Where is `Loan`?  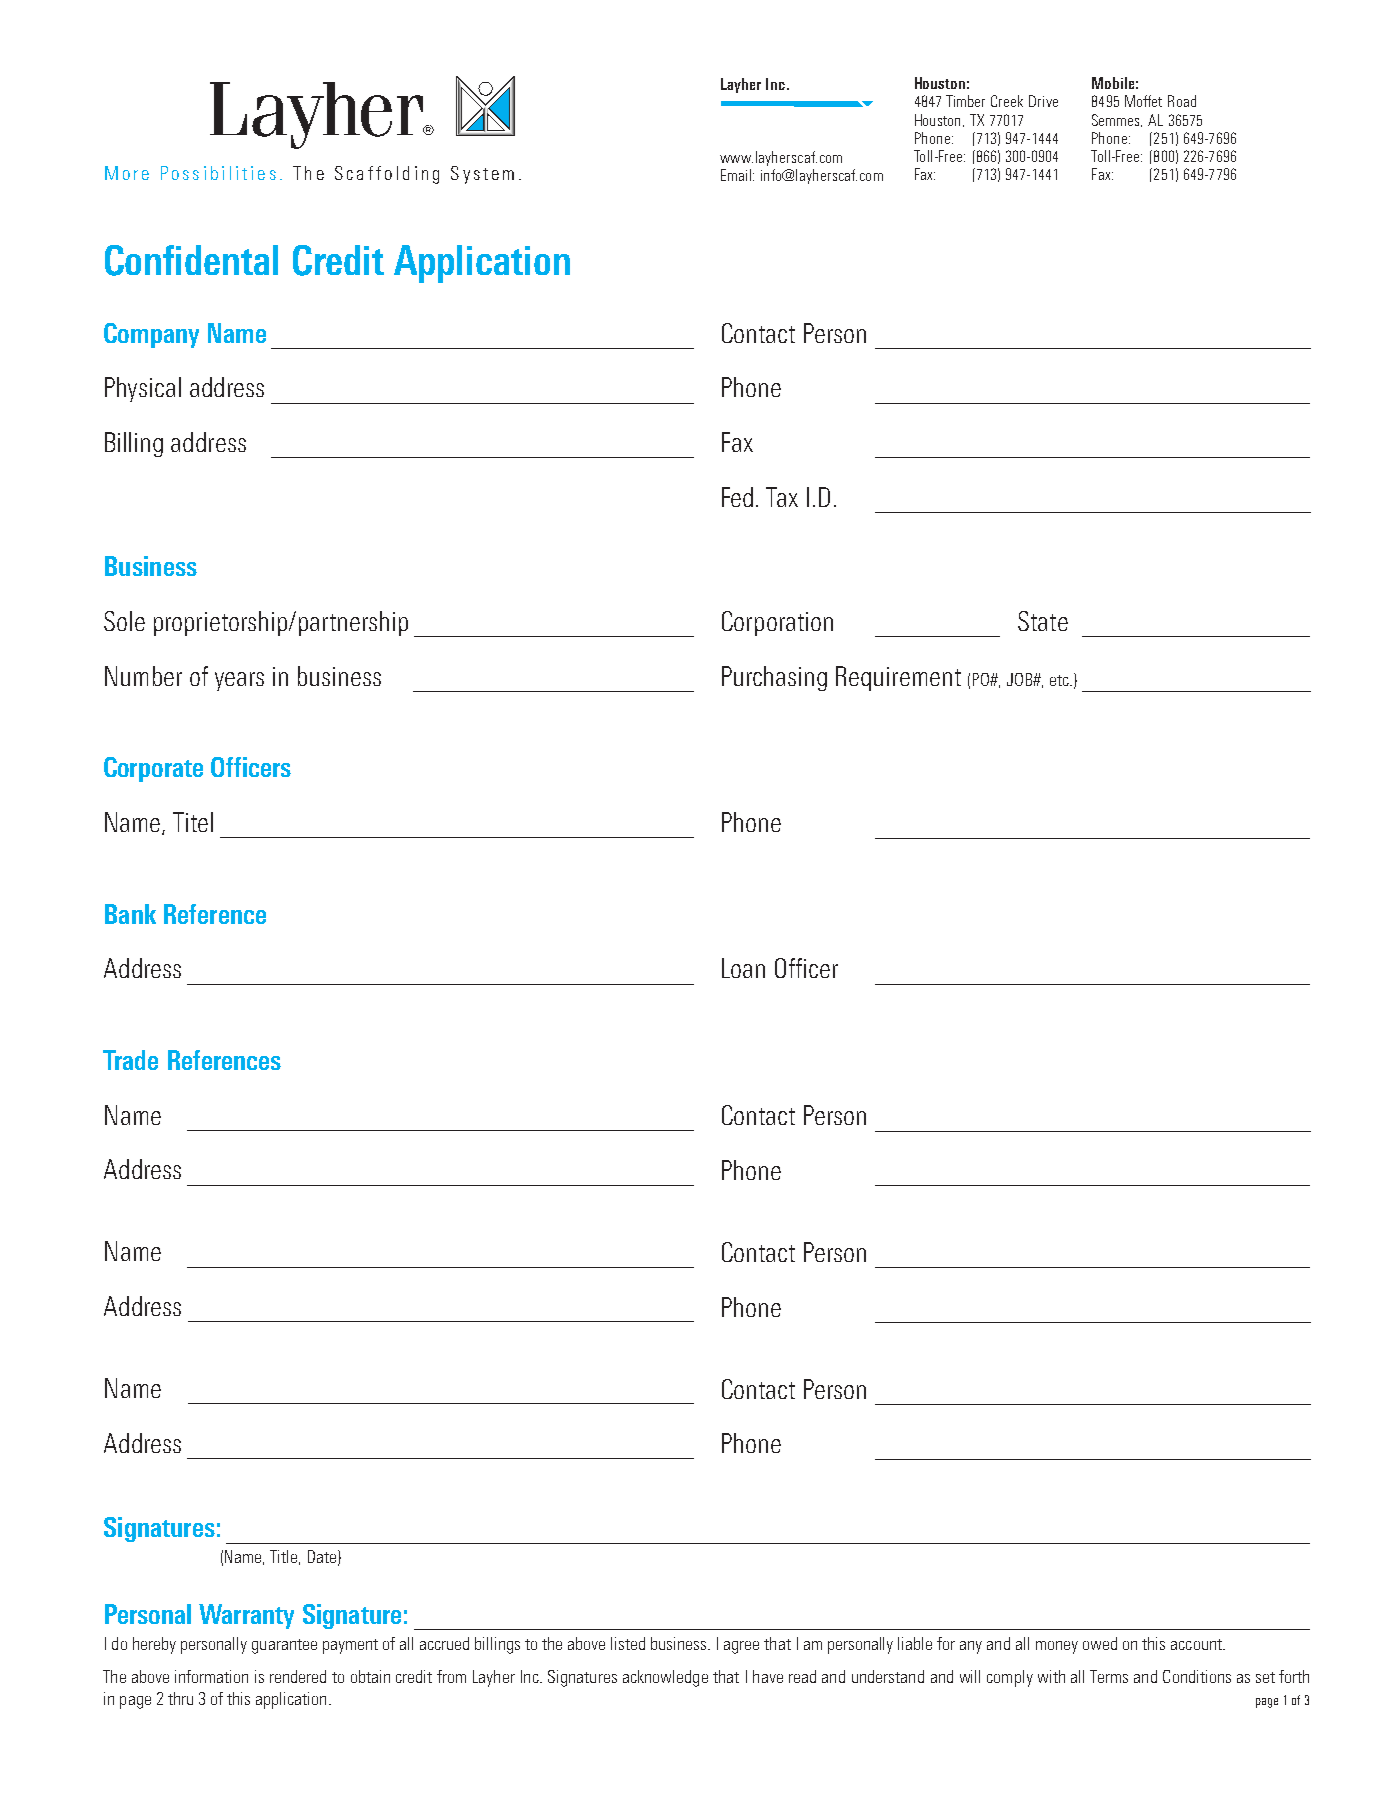
Loan is located at coordinates (743, 968).
